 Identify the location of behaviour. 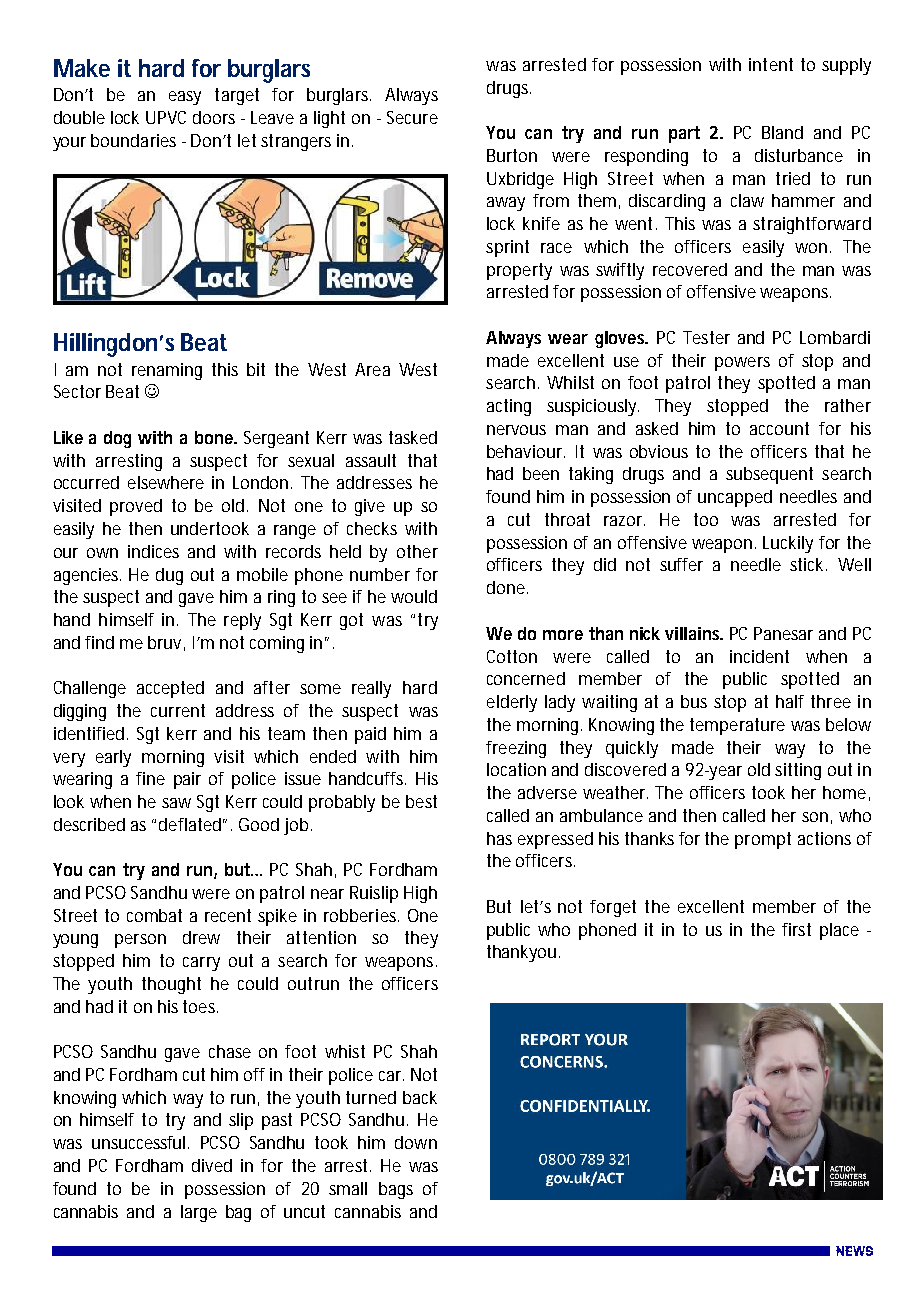
(526, 451).
